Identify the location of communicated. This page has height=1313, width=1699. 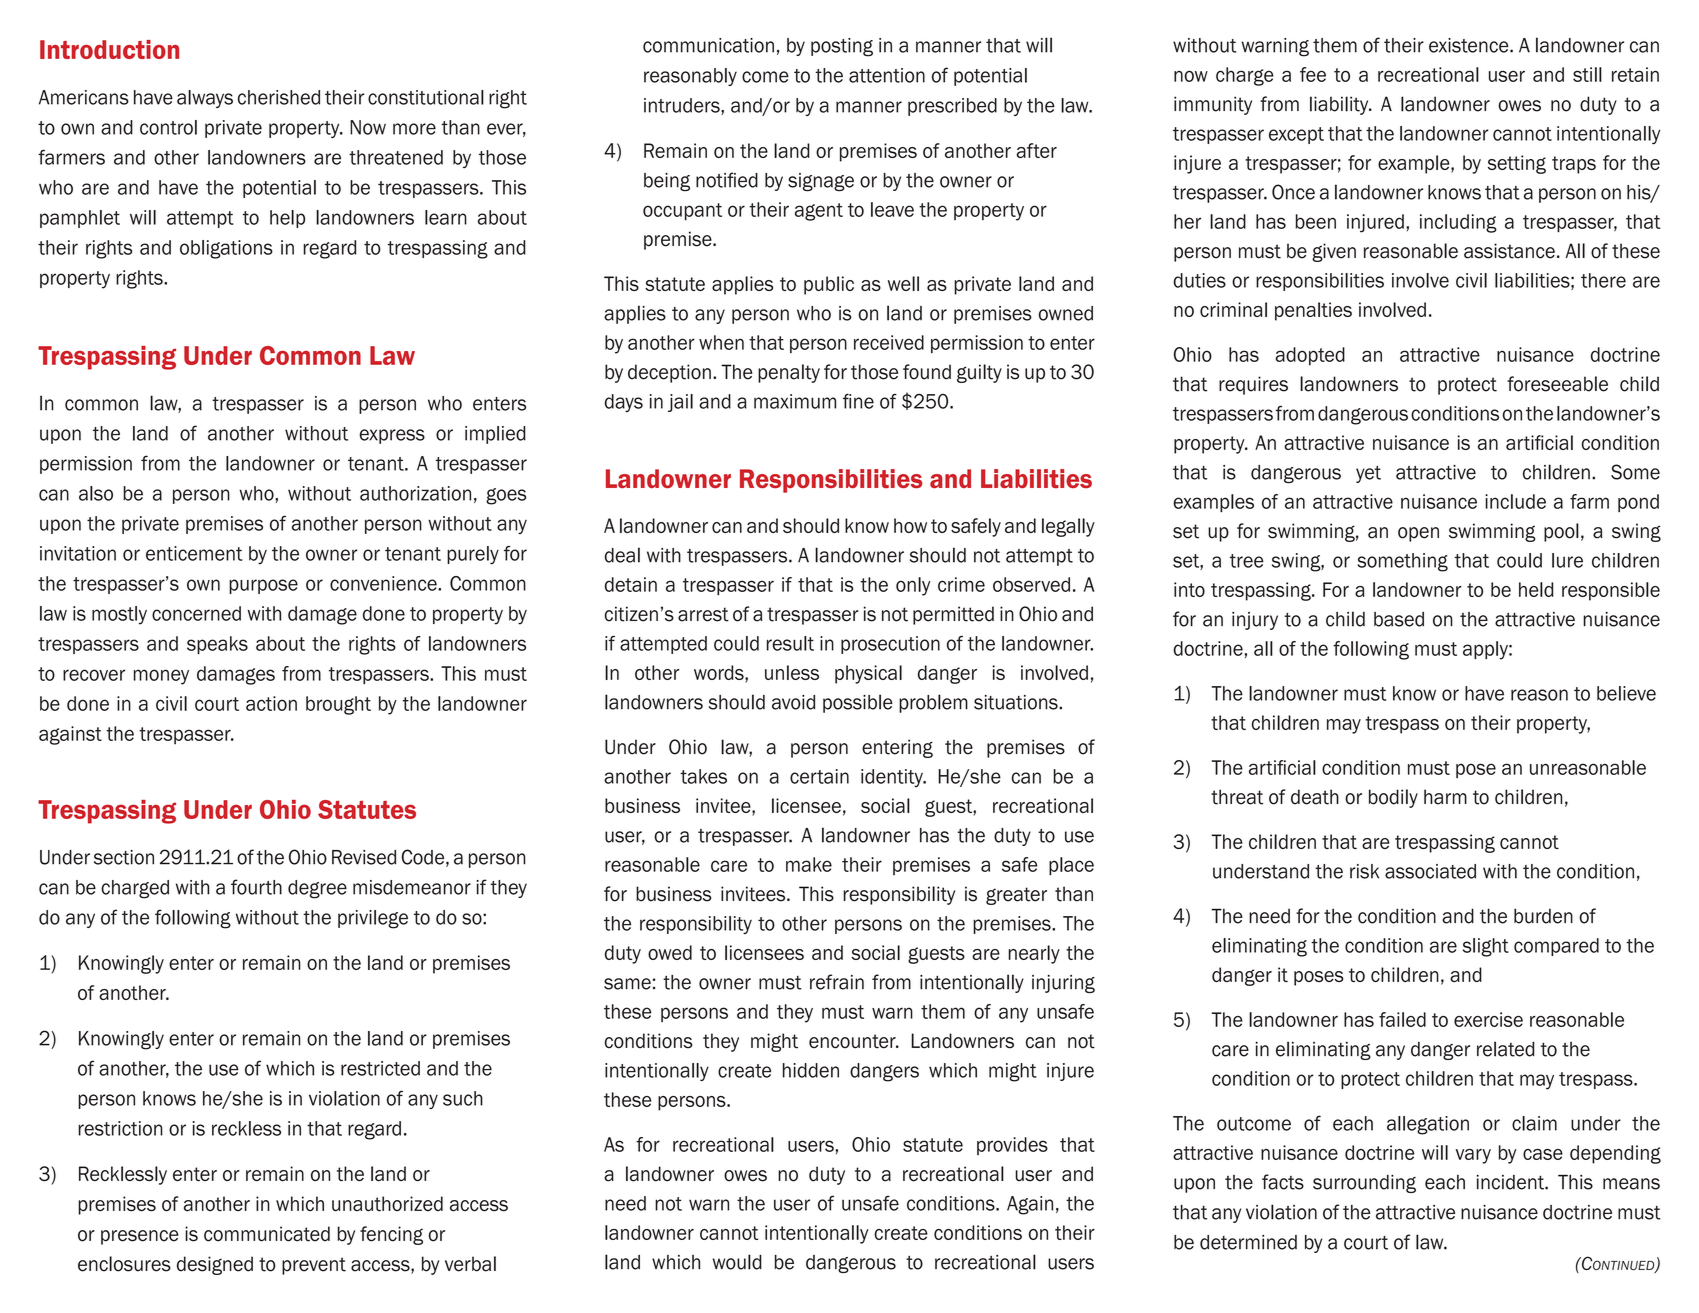
(267, 1234).
